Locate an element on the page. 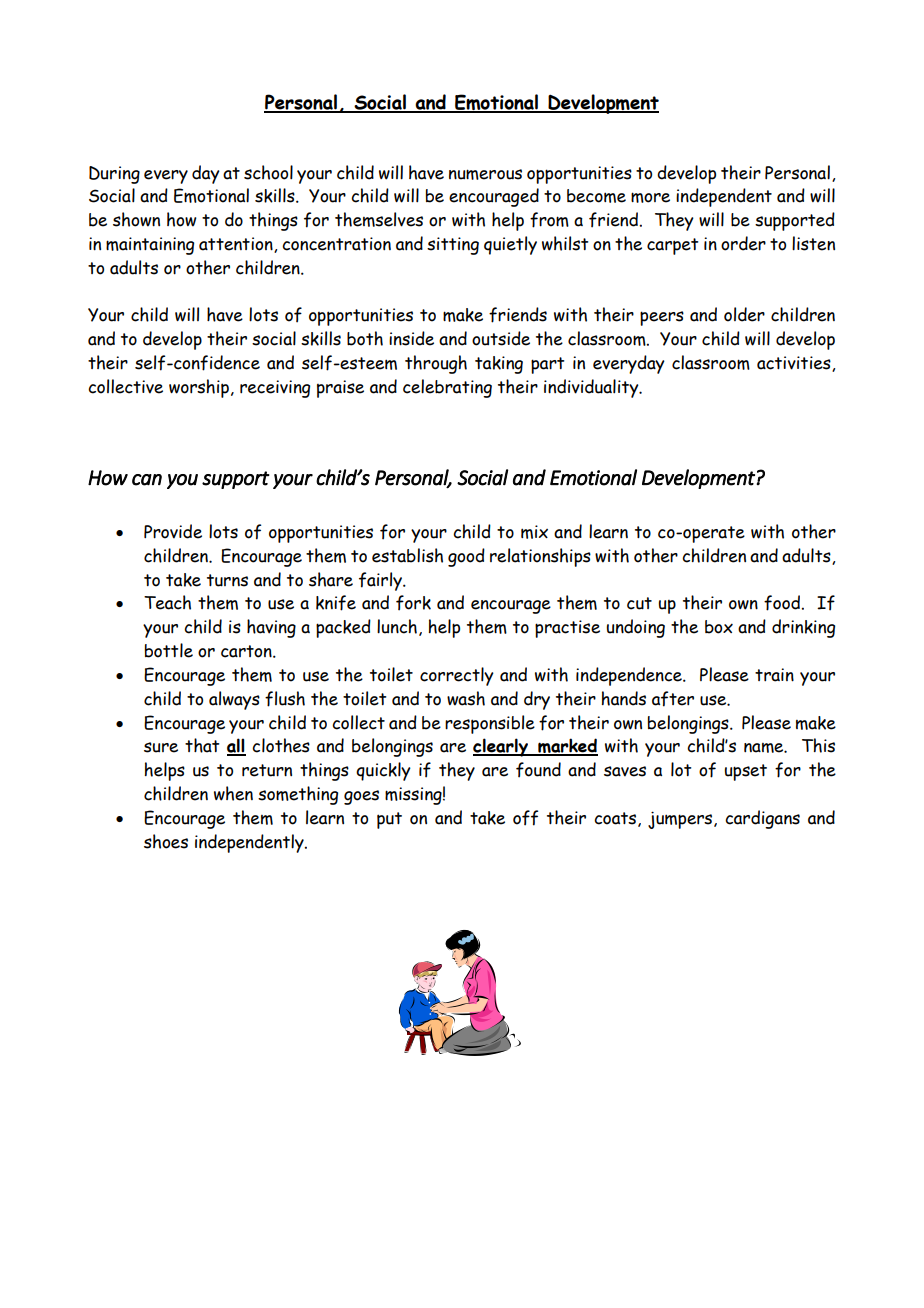 This page has width=924, height=1308. shoes is located at coordinates (166, 841).
